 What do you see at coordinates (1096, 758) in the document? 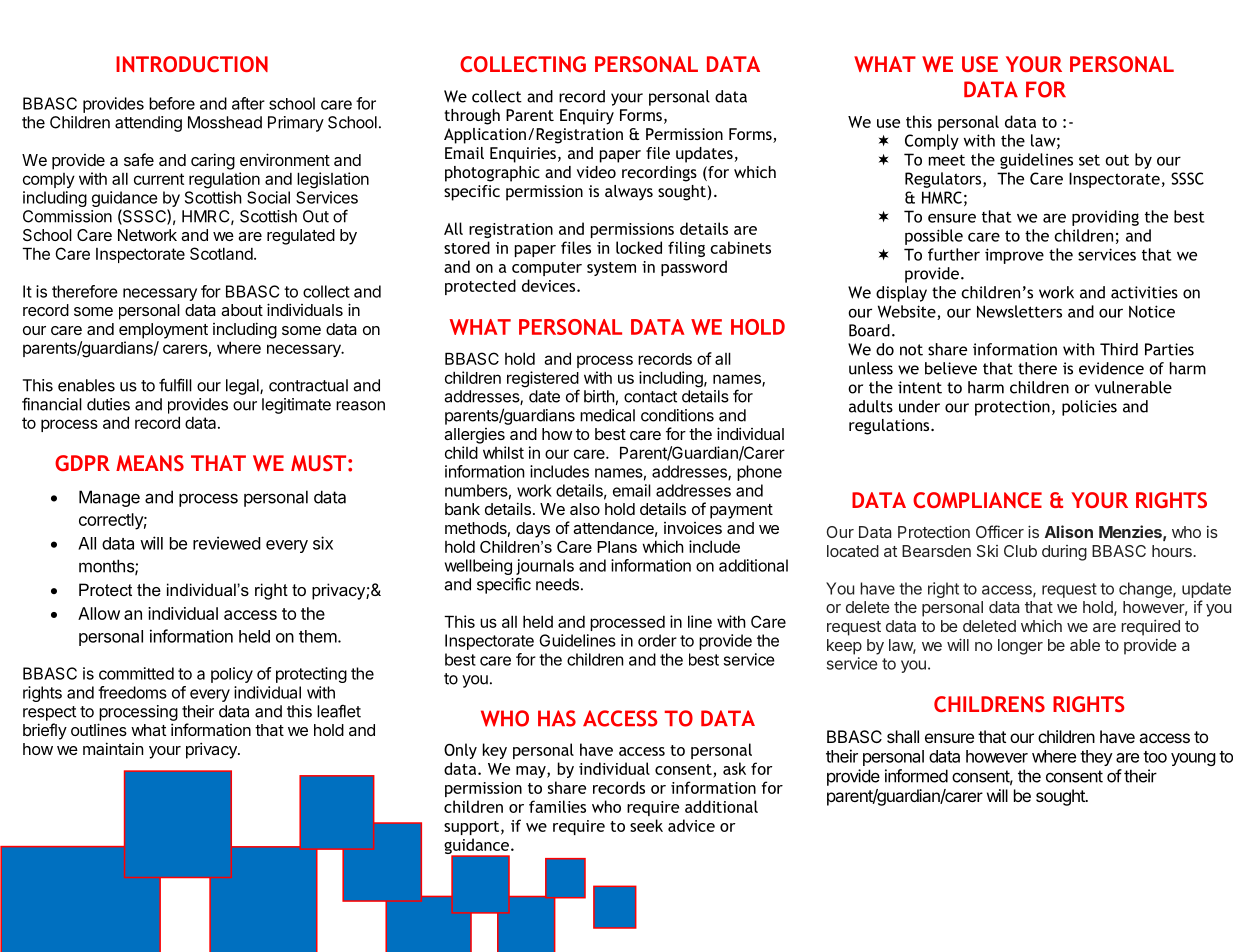
I see `they` at bounding box center [1096, 758].
